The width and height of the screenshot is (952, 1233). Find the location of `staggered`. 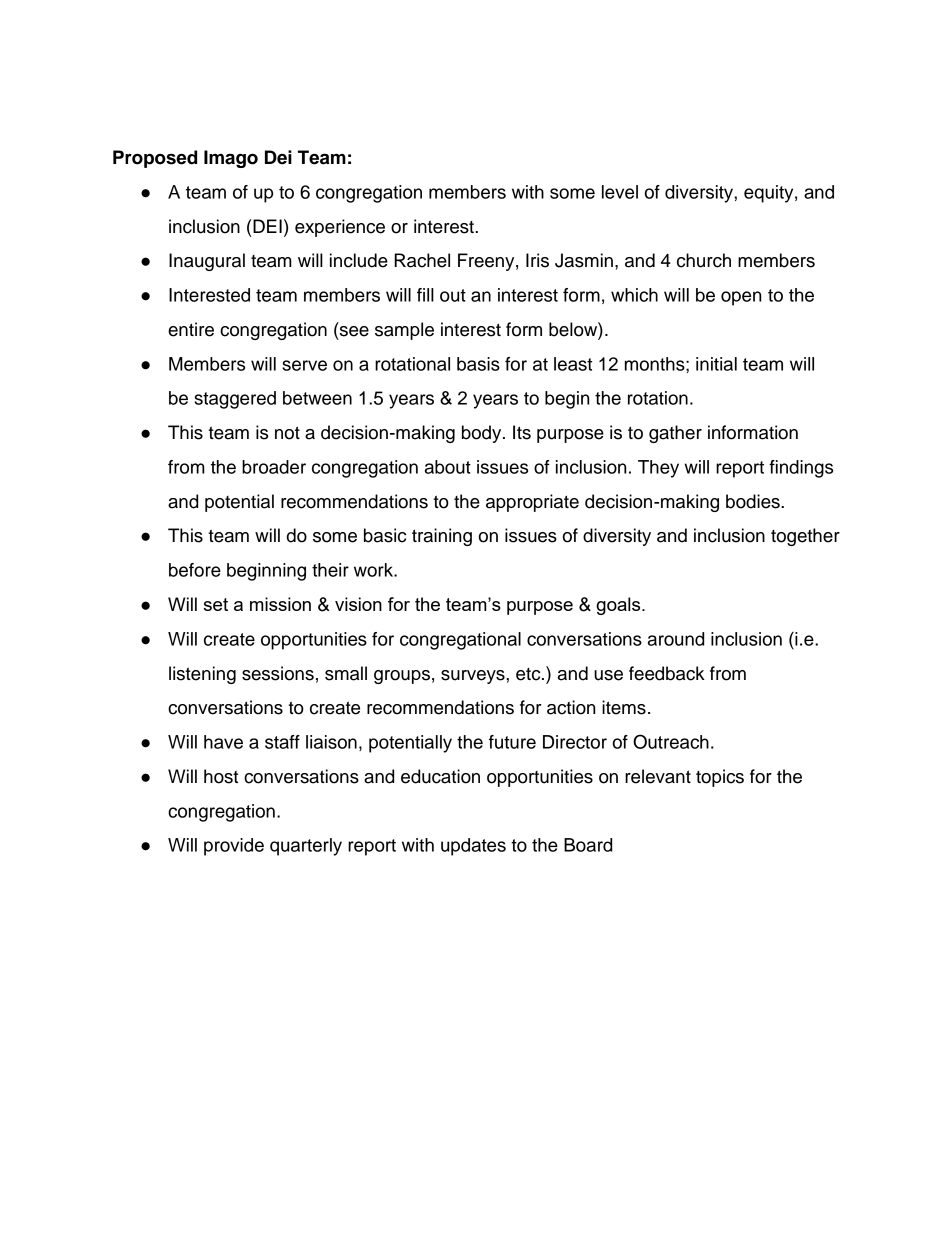

staggered is located at coordinates (235, 400).
